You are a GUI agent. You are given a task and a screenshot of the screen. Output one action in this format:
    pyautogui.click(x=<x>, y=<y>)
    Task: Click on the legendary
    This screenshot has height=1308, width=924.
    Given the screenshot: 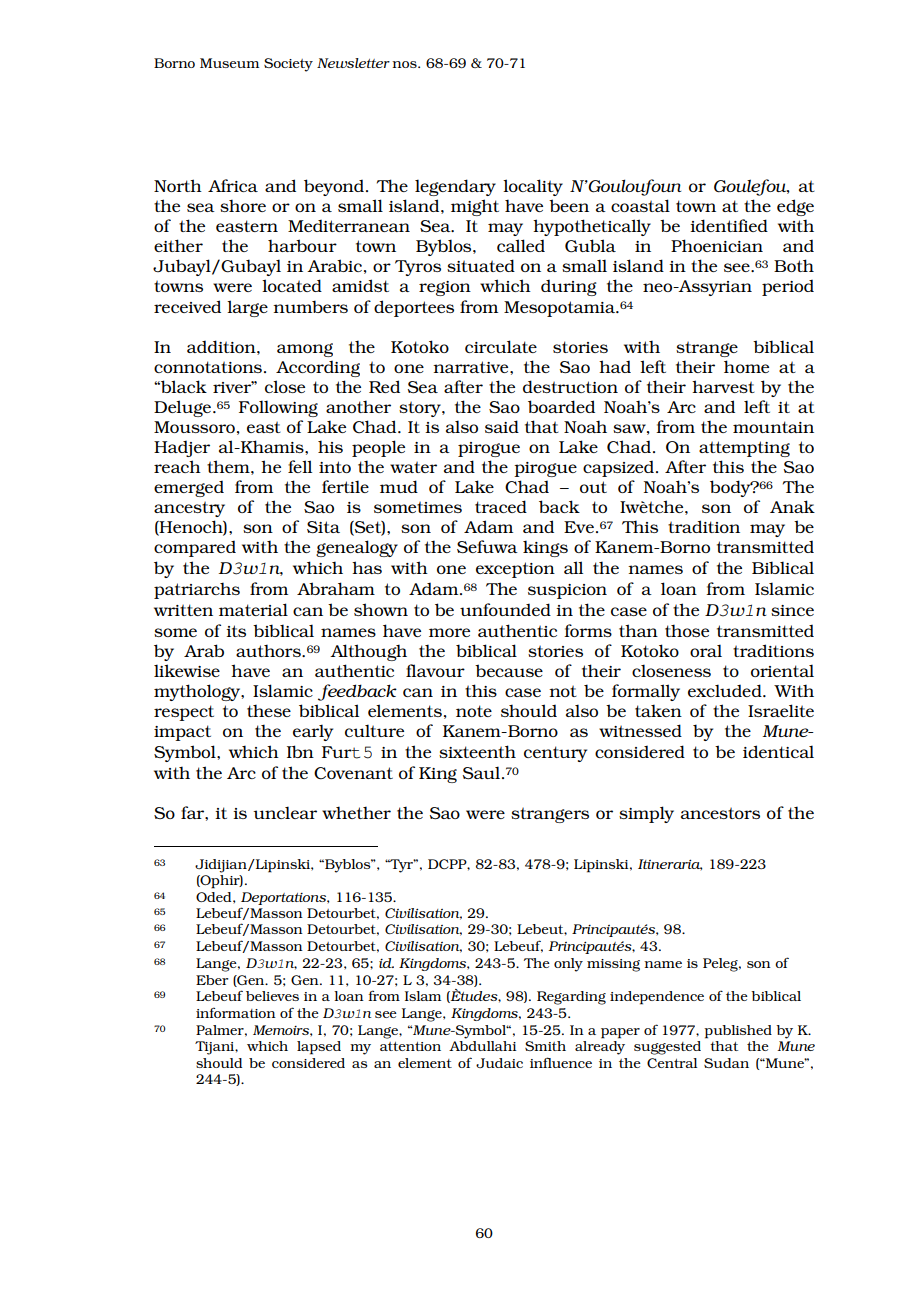 What is the action you would take?
    pyautogui.click(x=455, y=187)
